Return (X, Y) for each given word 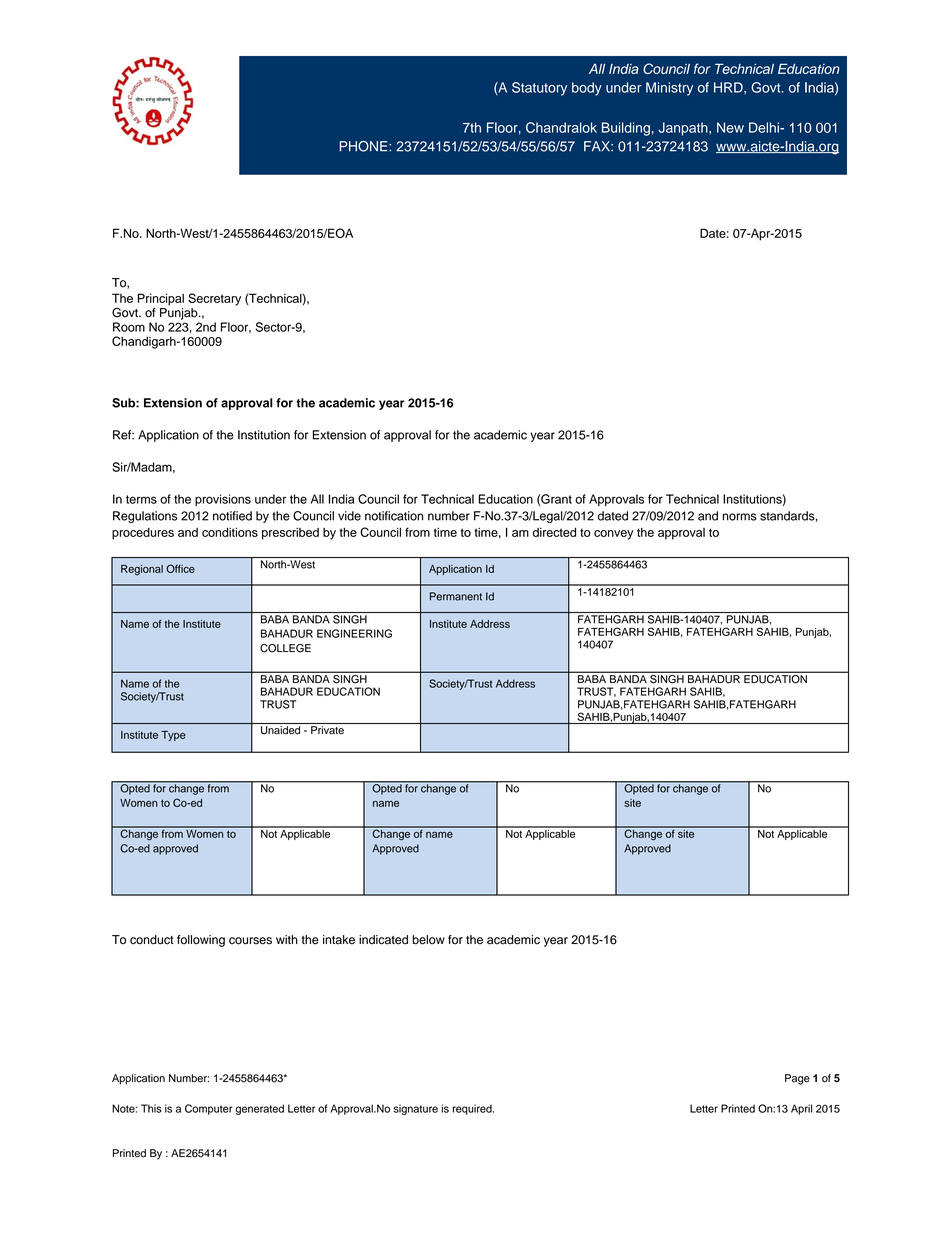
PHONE (365, 146)
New (730, 127)
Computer (209, 1109)
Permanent (456, 596)
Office (180, 568)
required (473, 1109)
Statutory (539, 89)
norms (740, 517)
